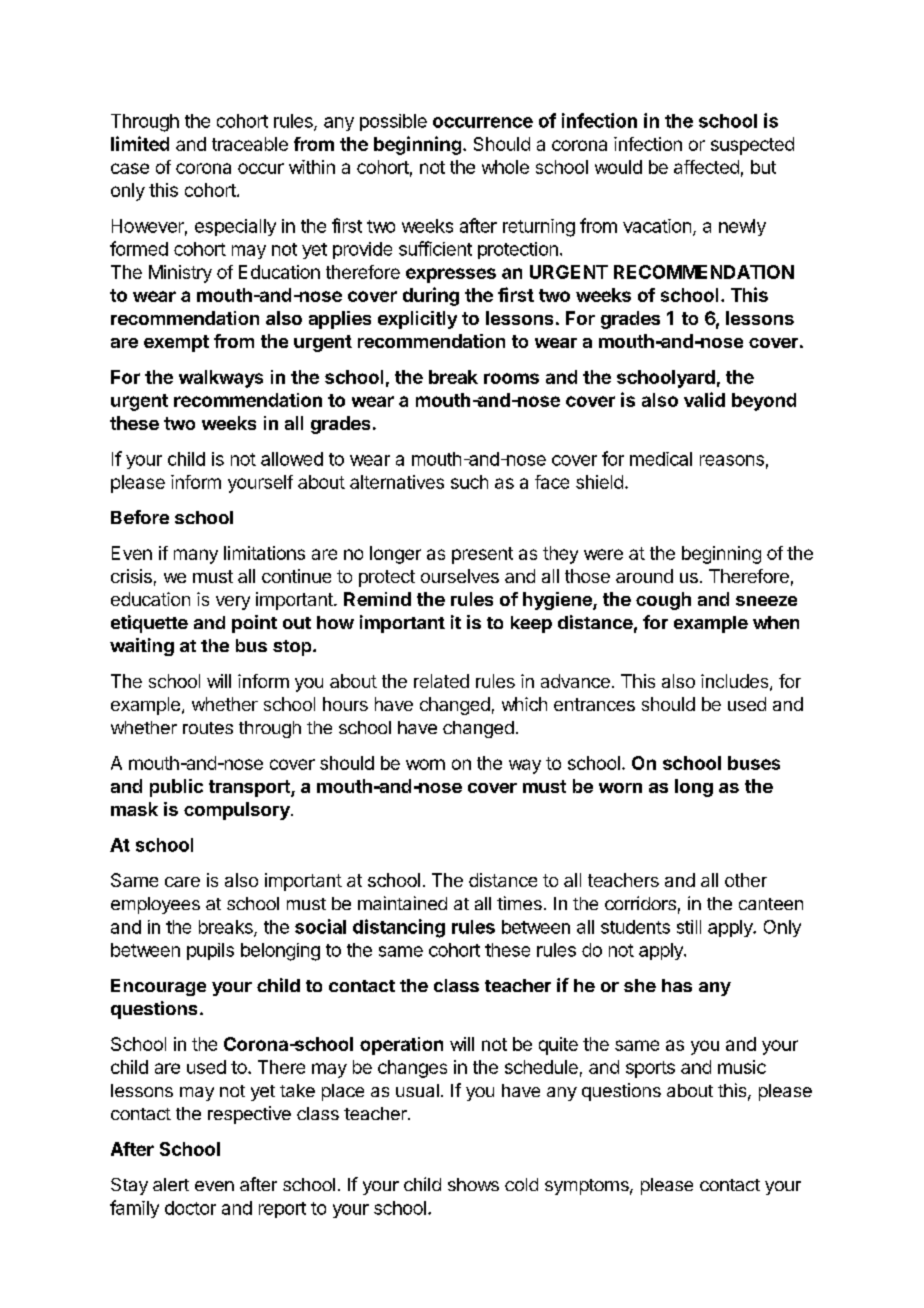 This page has width=924, height=1308. I want to click on reasons, so click(732, 460).
